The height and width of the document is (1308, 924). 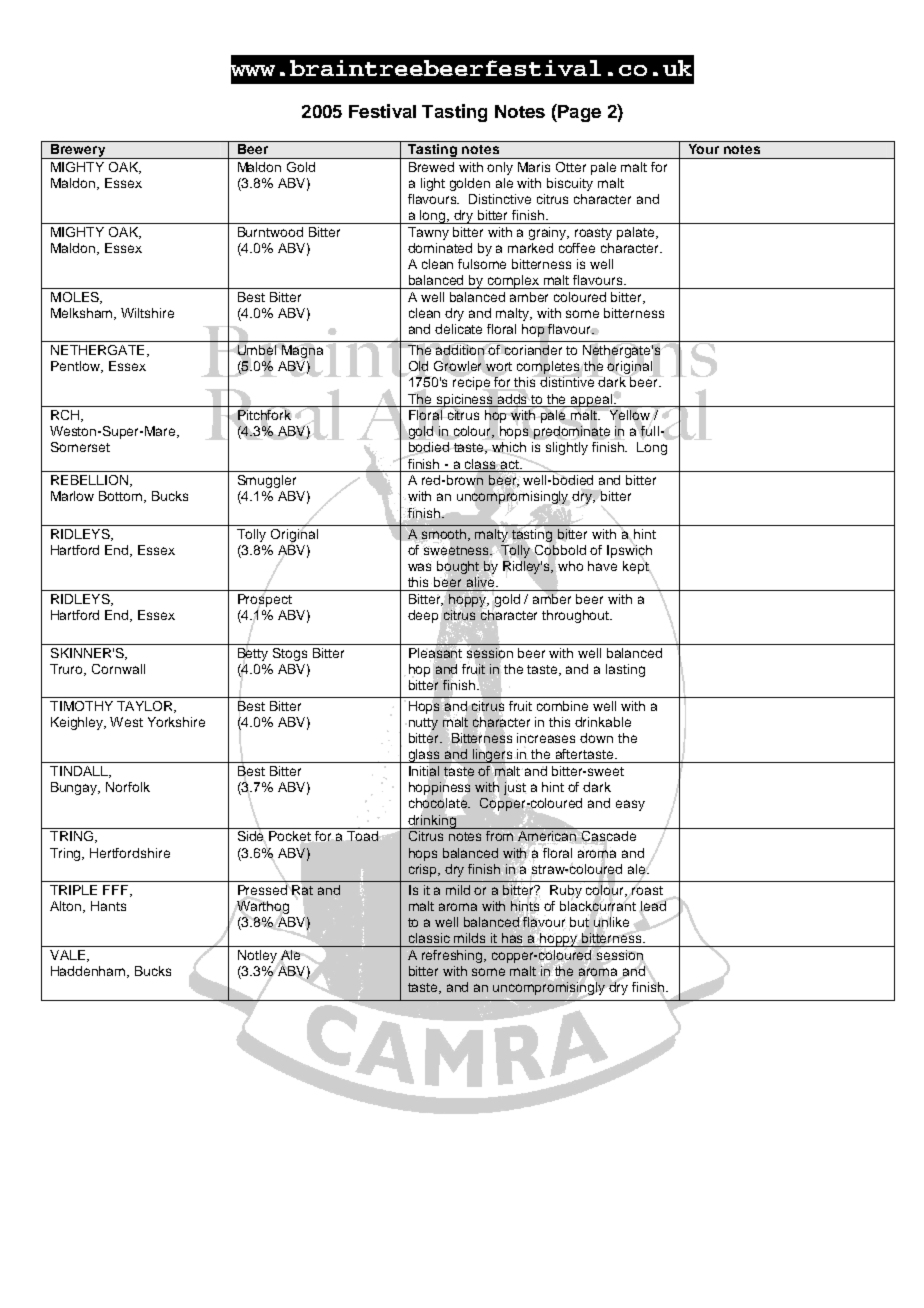 I want to click on Page, so click(x=578, y=113).
